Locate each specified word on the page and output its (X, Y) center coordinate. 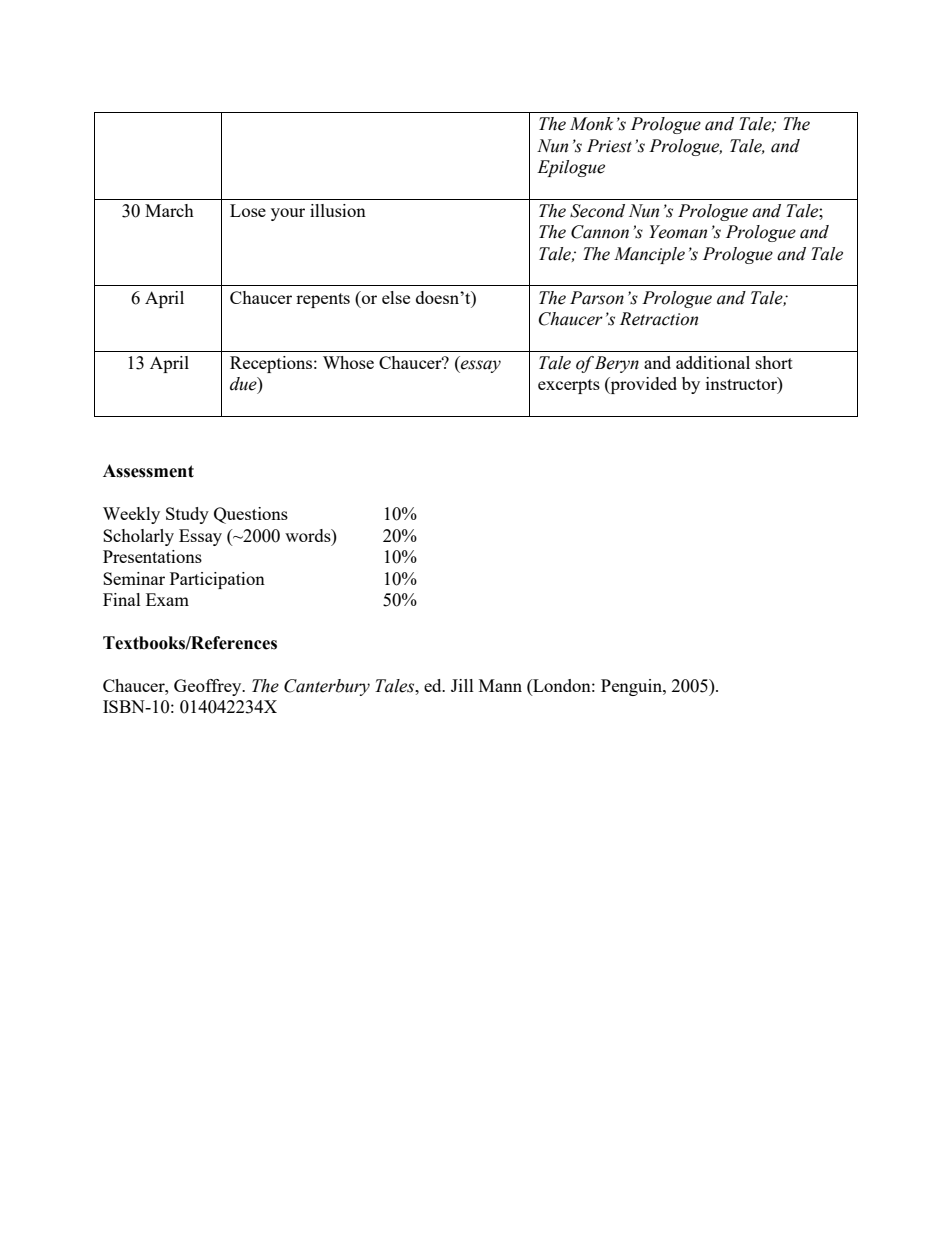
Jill (462, 685)
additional (713, 362)
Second (597, 211)
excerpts (569, 386)
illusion (338, 210)
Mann (500, 685)
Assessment (148, 471)
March (169, 210)
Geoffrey (209, 687)
